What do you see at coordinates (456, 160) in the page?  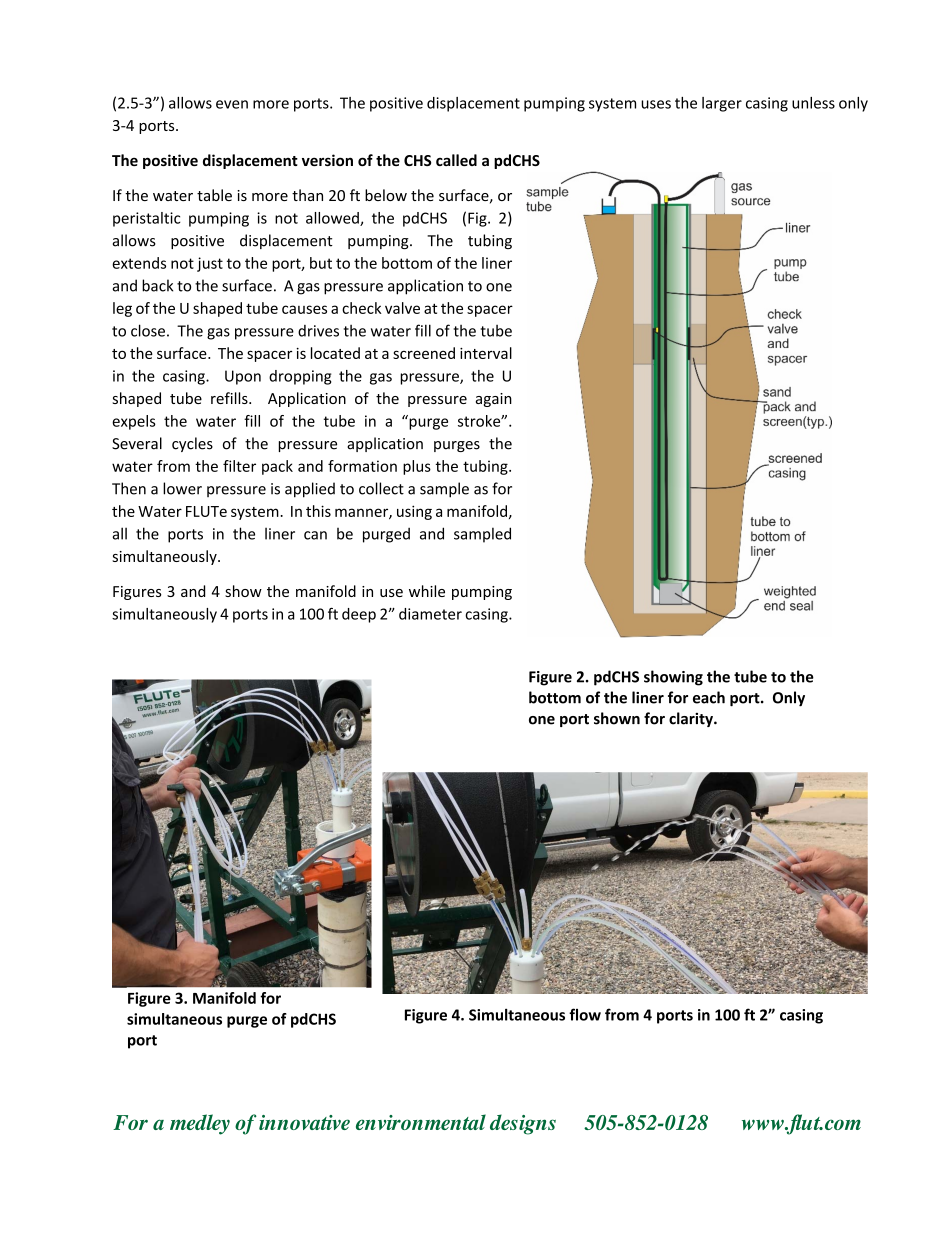 I see `called` at bounding box center [456, 160].
